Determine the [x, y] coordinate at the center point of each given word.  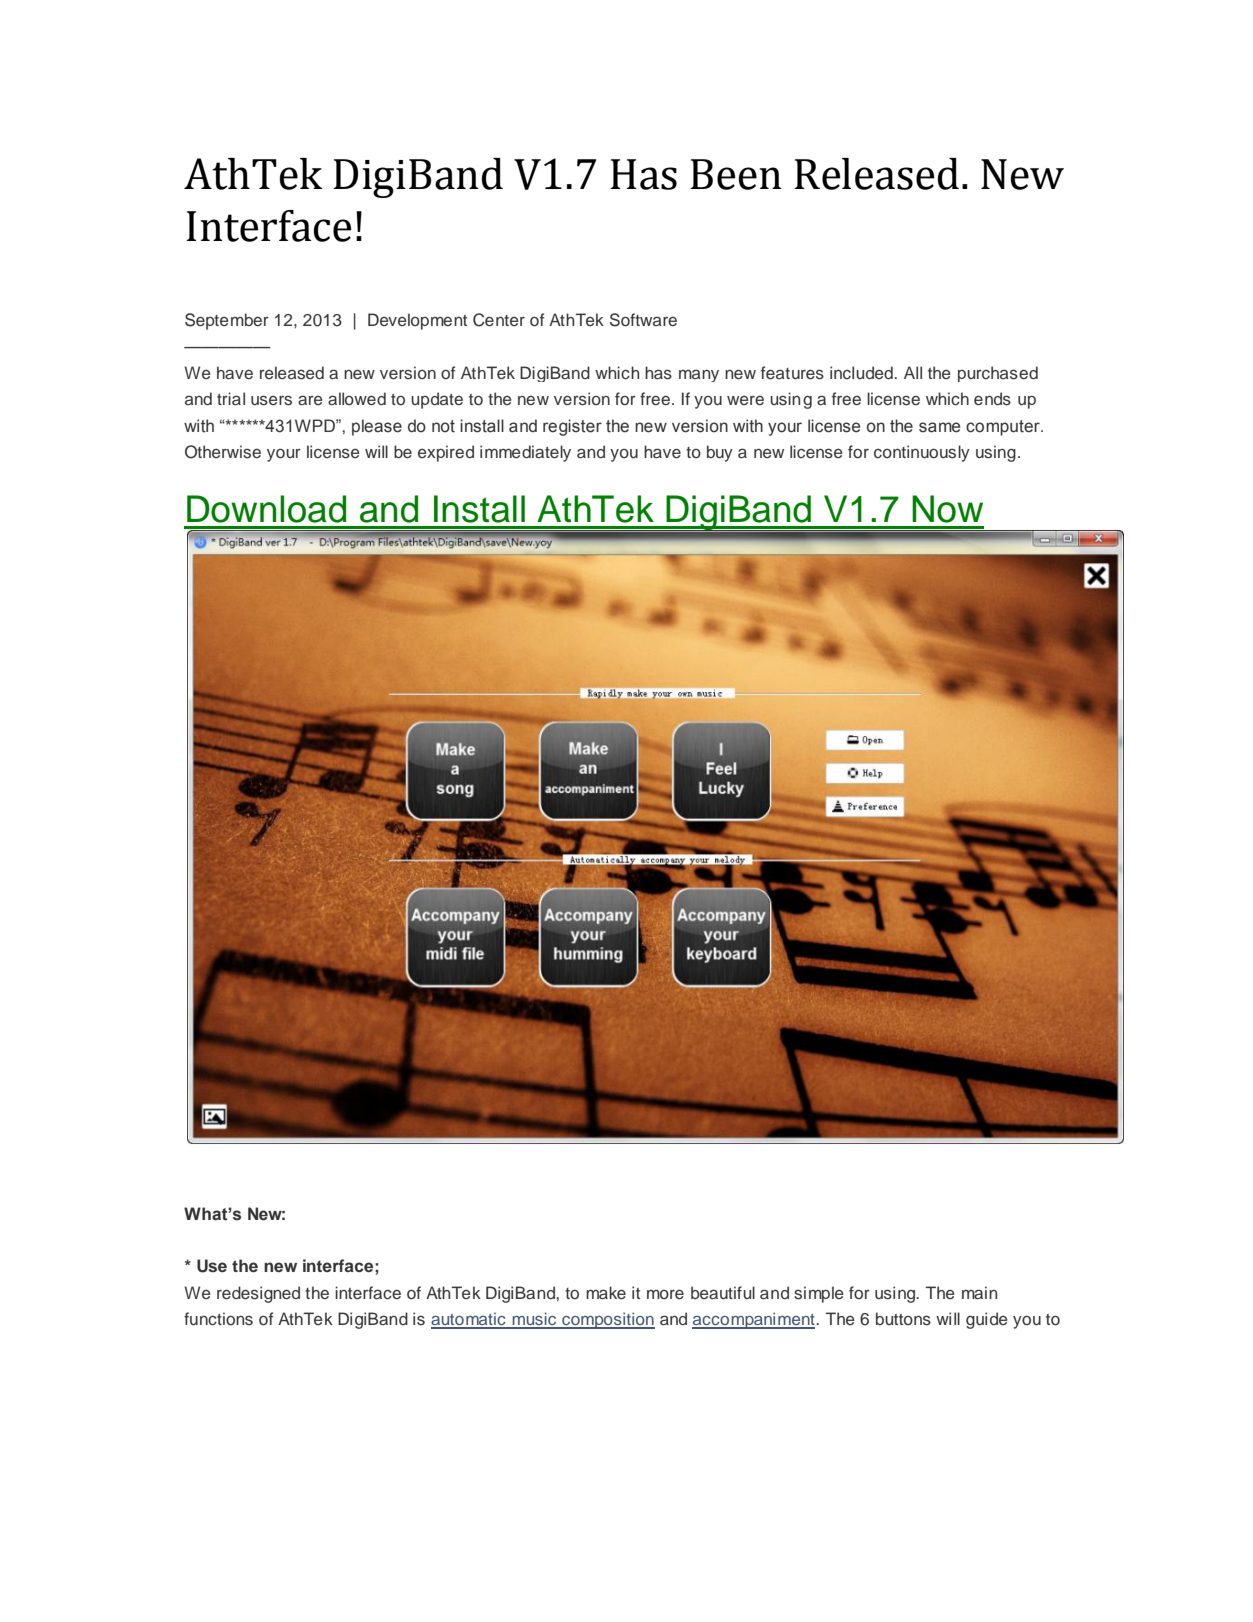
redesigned [258, 1294]
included [862, 372]
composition [607, 1320]
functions [218, 1319]
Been [736, 174]
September [227, 321]
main [979, 1292]
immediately [525, 453]
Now [947, 509]
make [606, 1293]
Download [266, 509]
